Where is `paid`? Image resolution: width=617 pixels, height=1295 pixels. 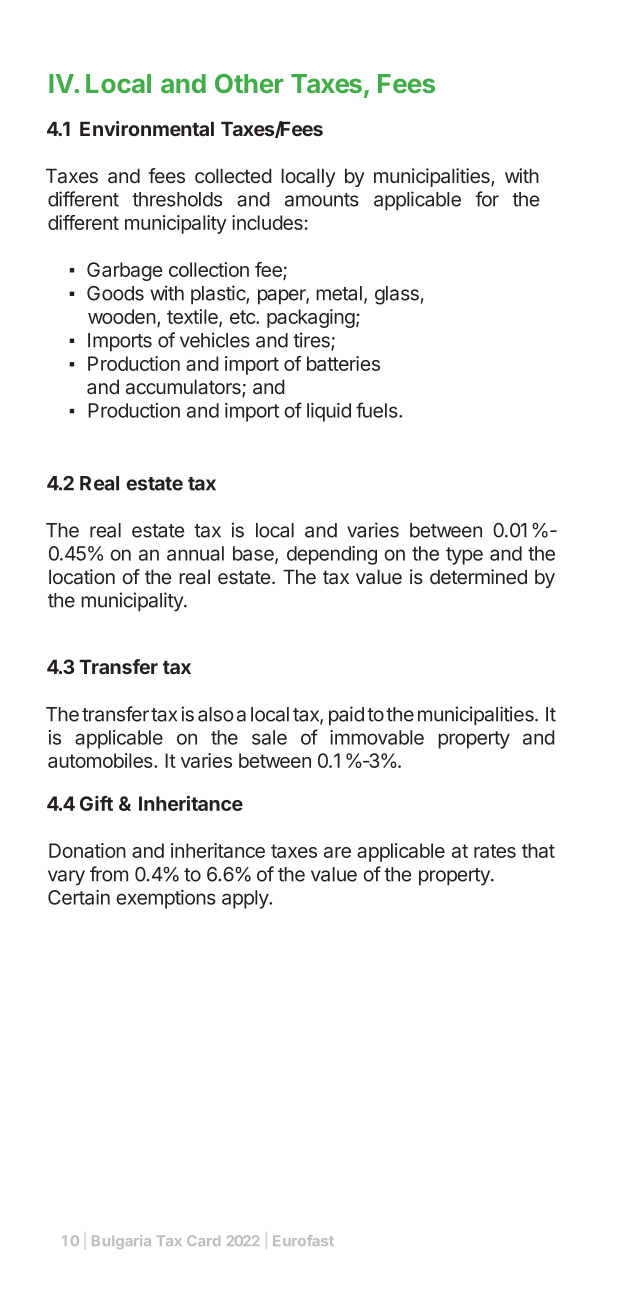
paid is located at coordinates (346, 716).
